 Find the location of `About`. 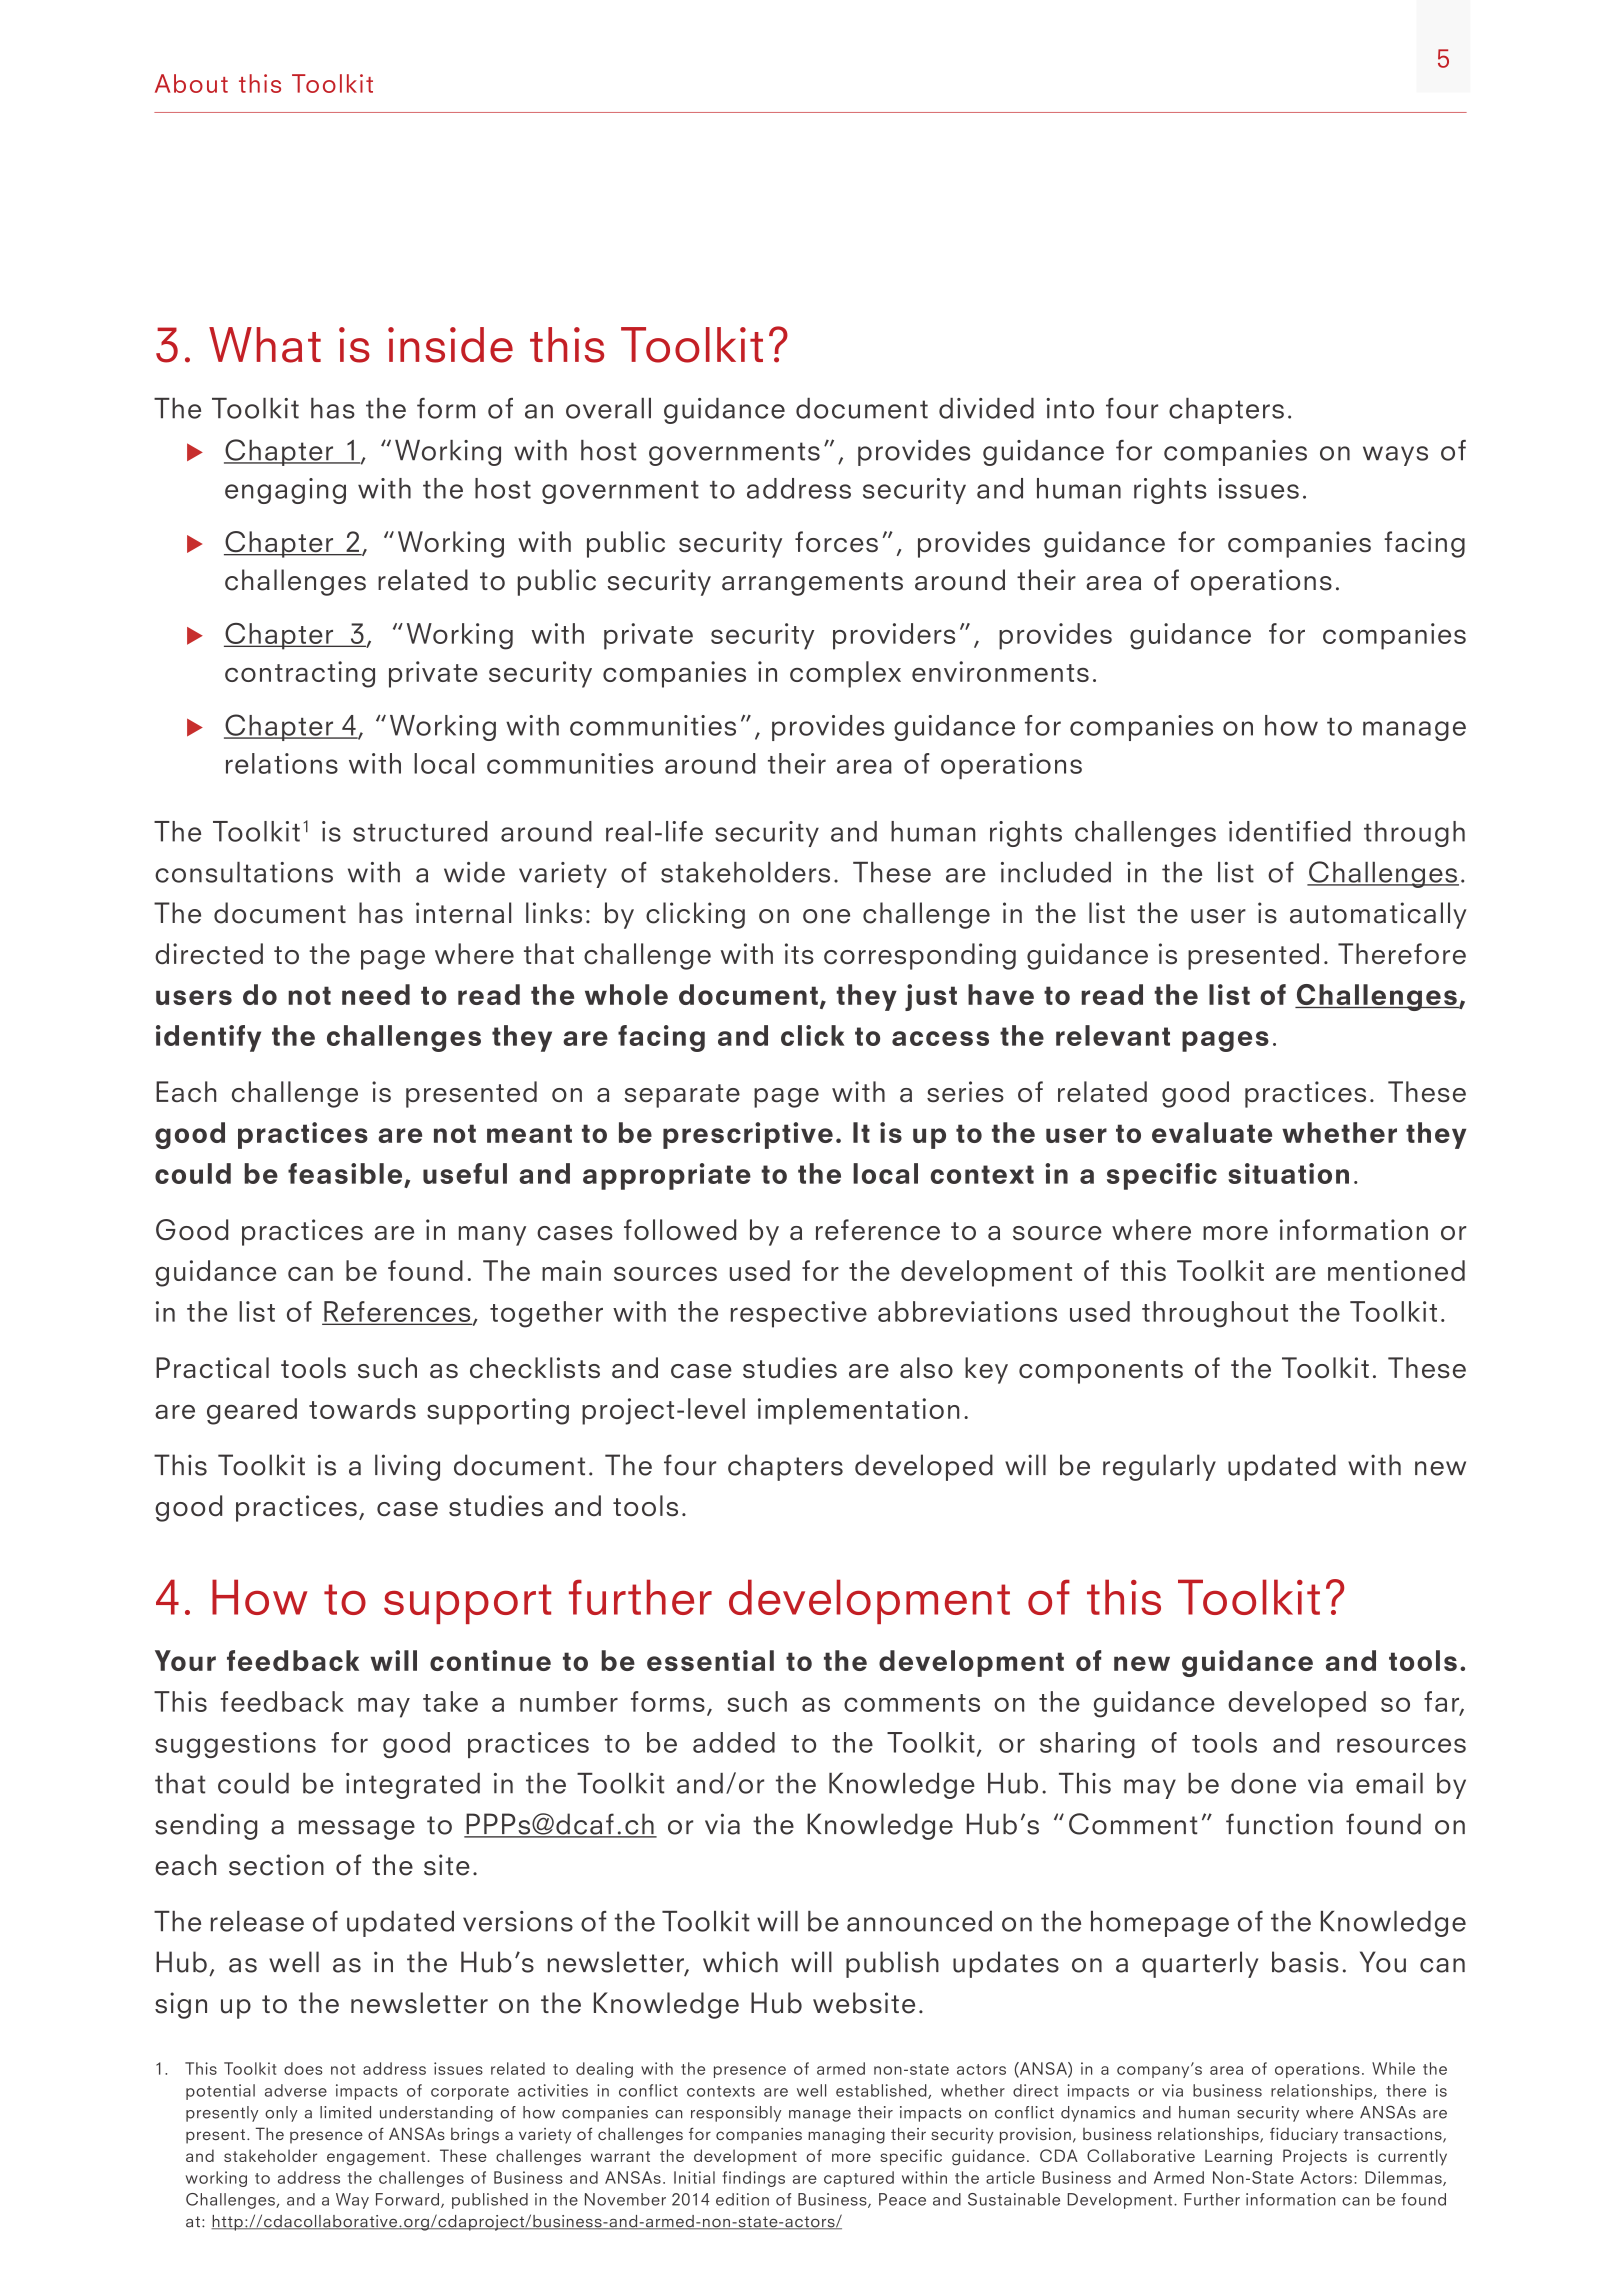

About is located at coordinates (191, 83).
